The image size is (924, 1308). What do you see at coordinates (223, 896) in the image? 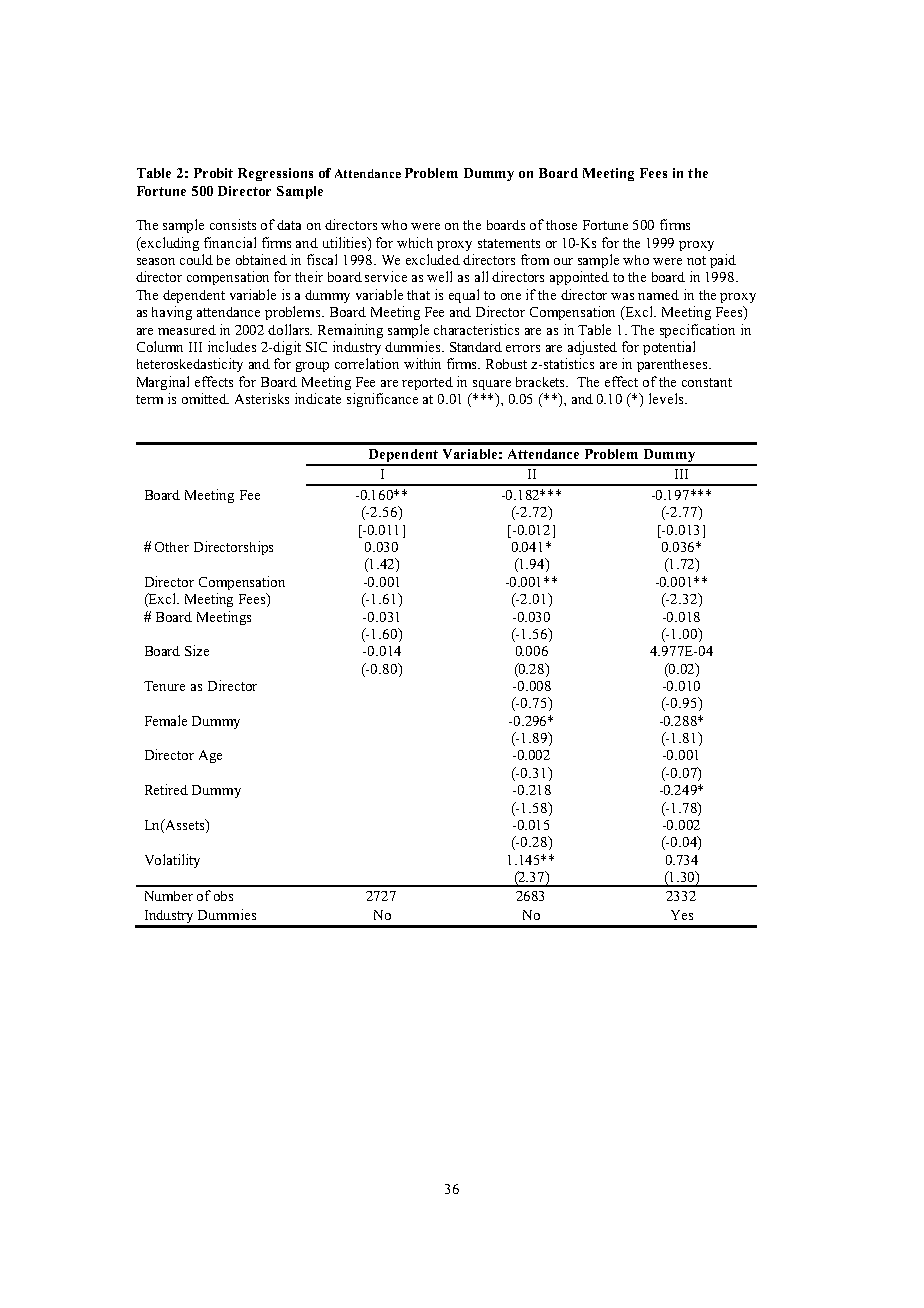
I see `obs` at bounding box center [223, 896].
